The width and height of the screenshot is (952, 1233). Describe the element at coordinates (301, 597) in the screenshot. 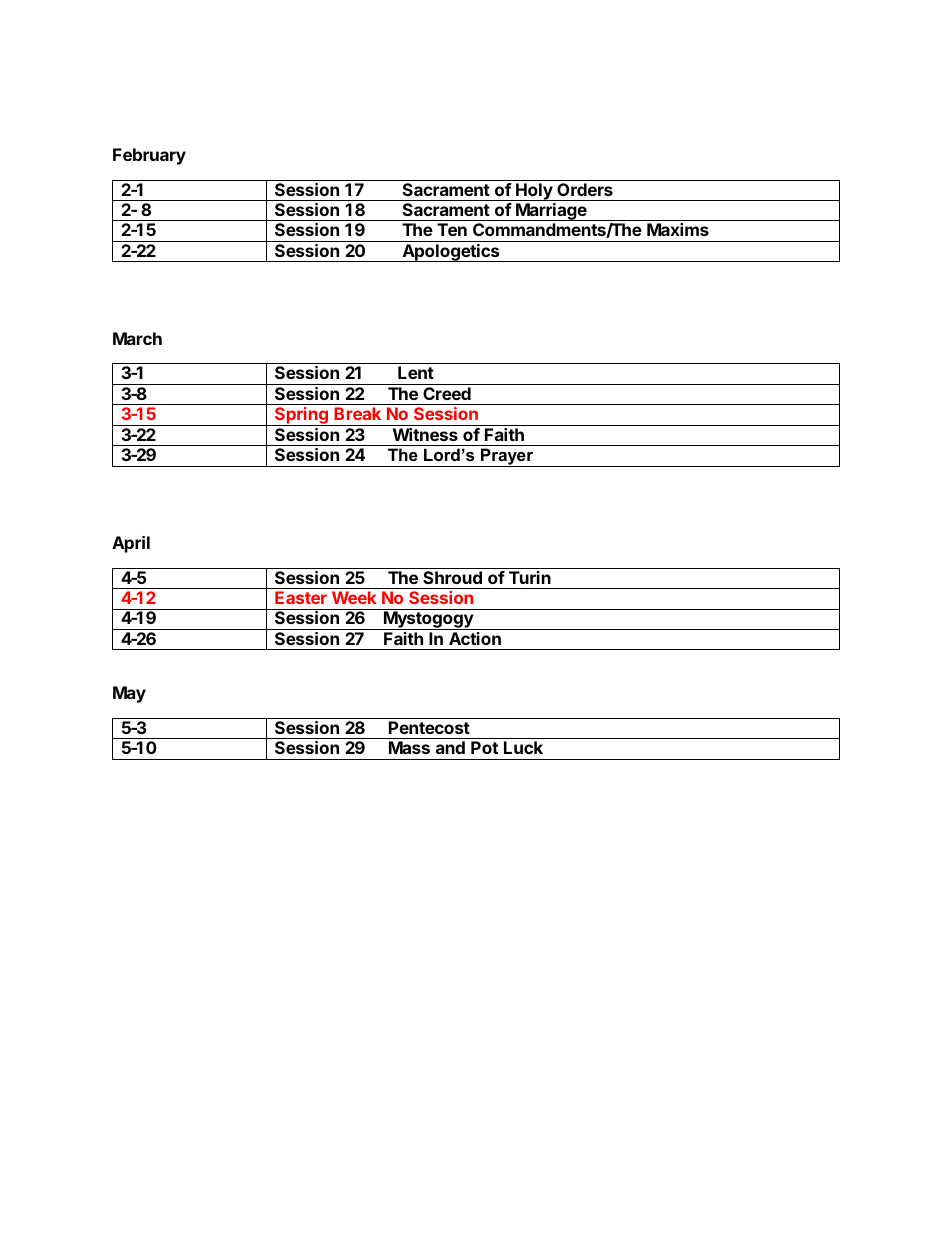

I see `Easter` at that location.
